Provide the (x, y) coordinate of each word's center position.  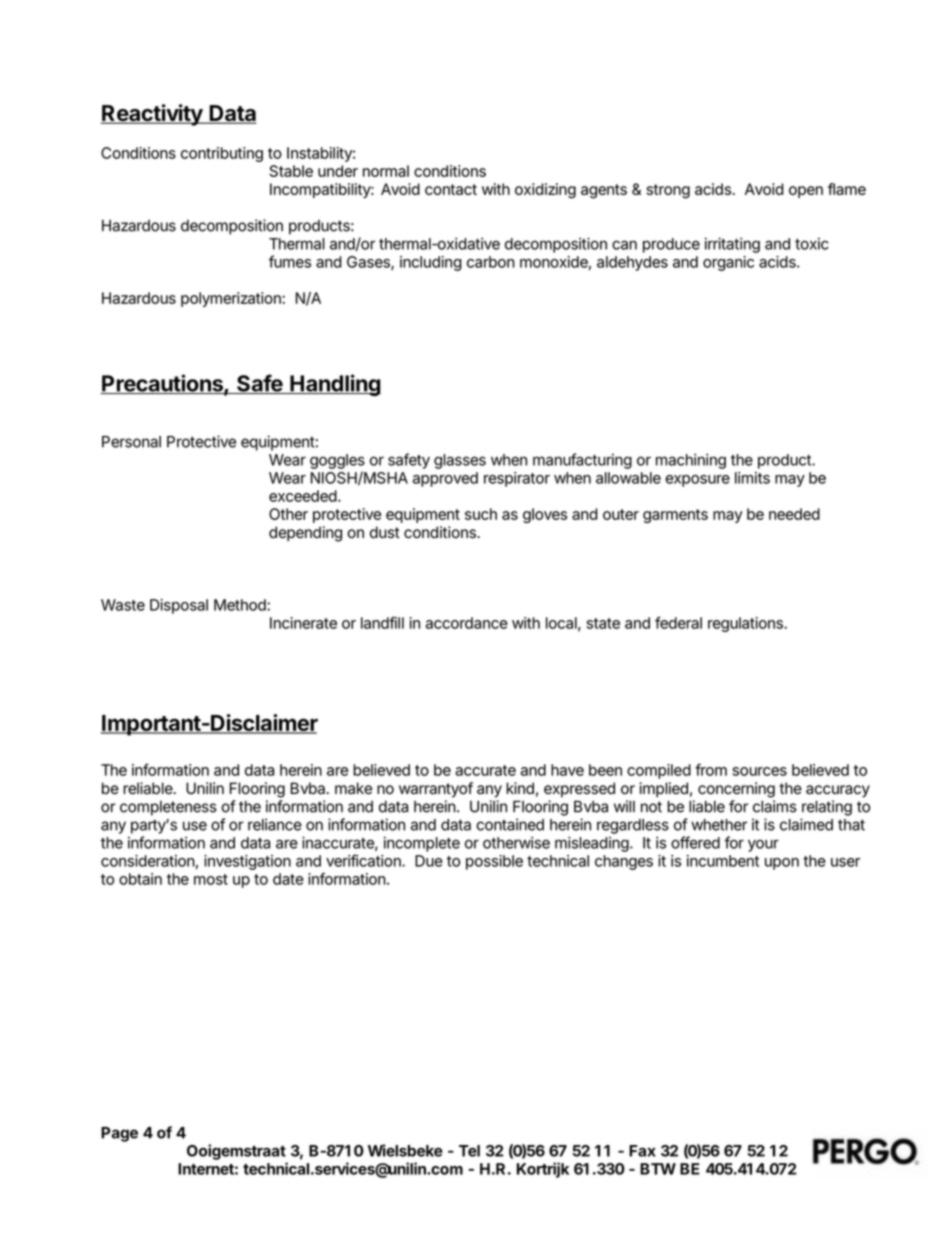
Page (119, 1134)
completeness (168, 808)
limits (752, 478)
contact (451, 189)
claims (775, 806)
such (481, 514)
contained (510, 824)
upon (782, 864)
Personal (131, 442)
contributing (222, 154)
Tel (469, 1151)
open (806, 192)
